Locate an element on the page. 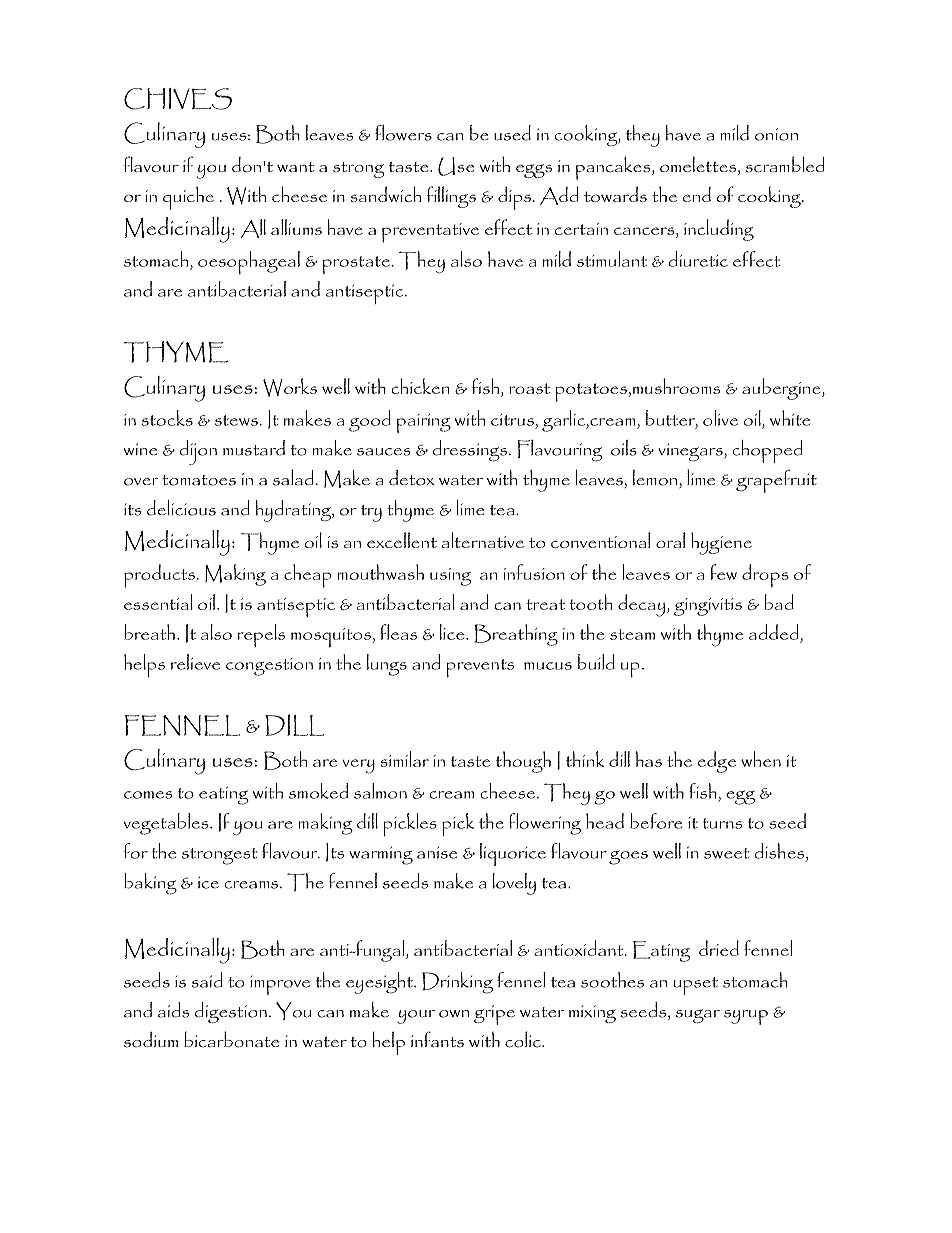 Image resolution: width=952 pixels, height=1233 pixels. used is located at coordinates (512, 133).
